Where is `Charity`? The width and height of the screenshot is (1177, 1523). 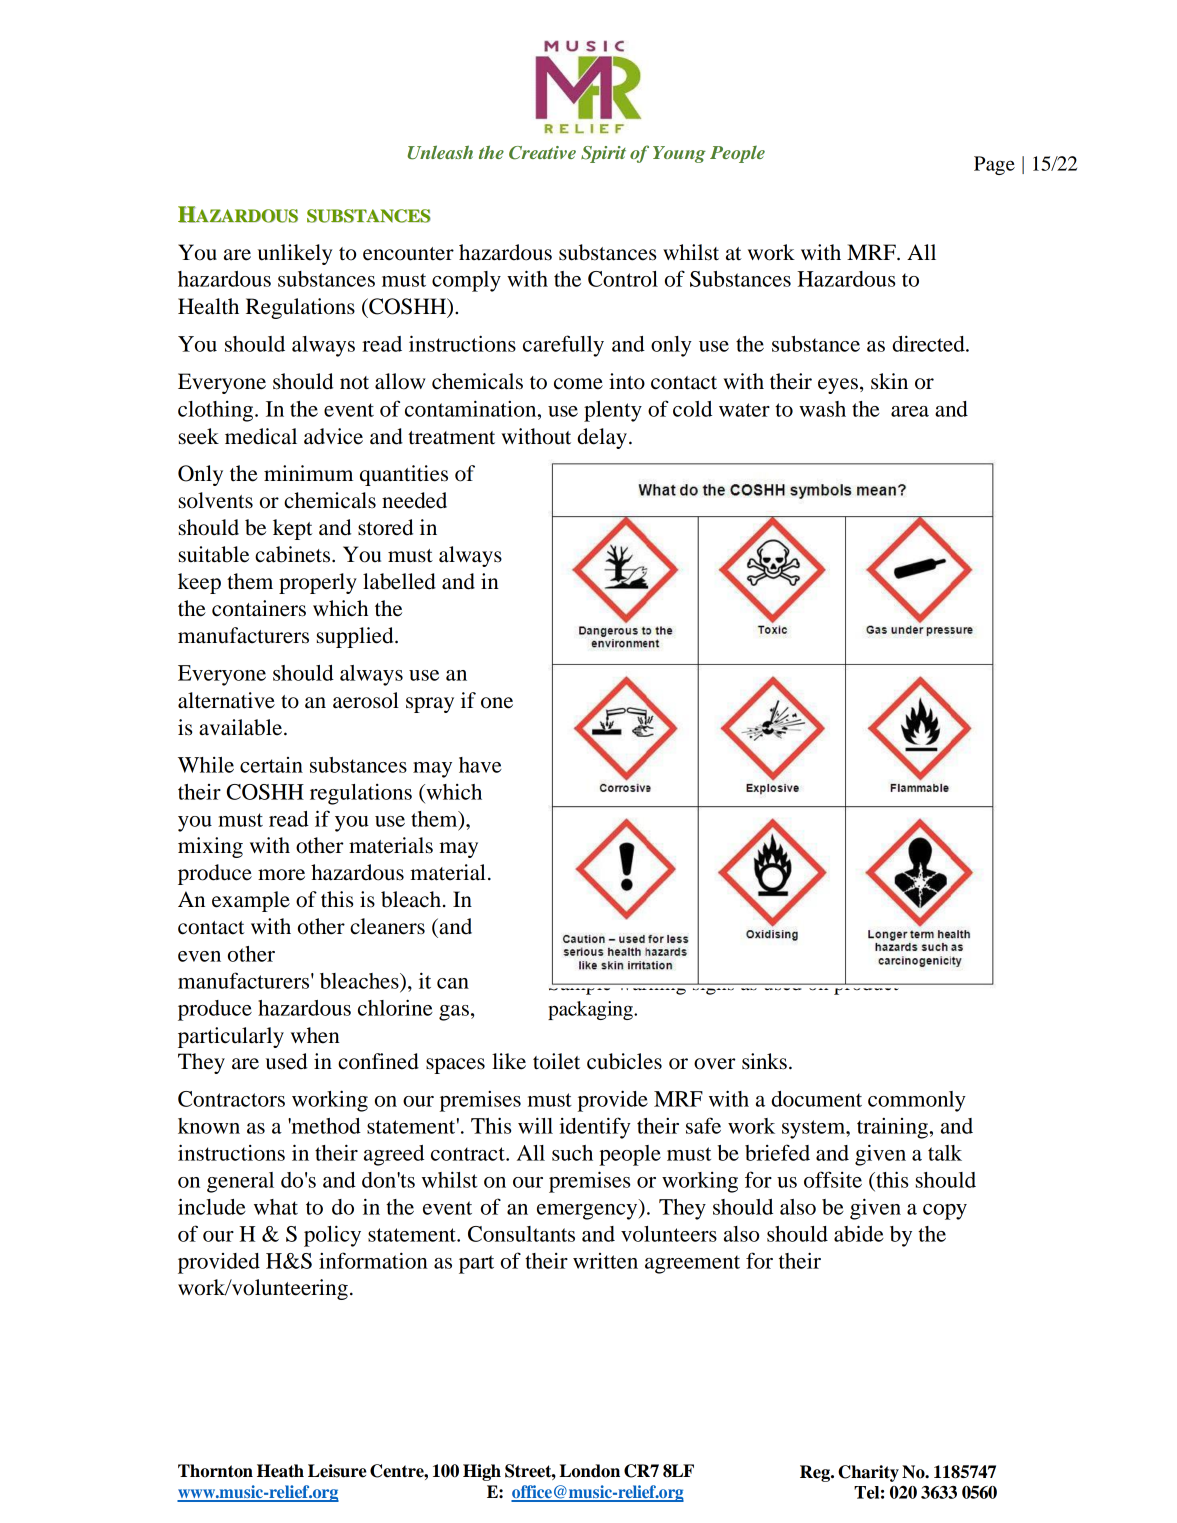
Charity is located at coordinates (868, 1473).
